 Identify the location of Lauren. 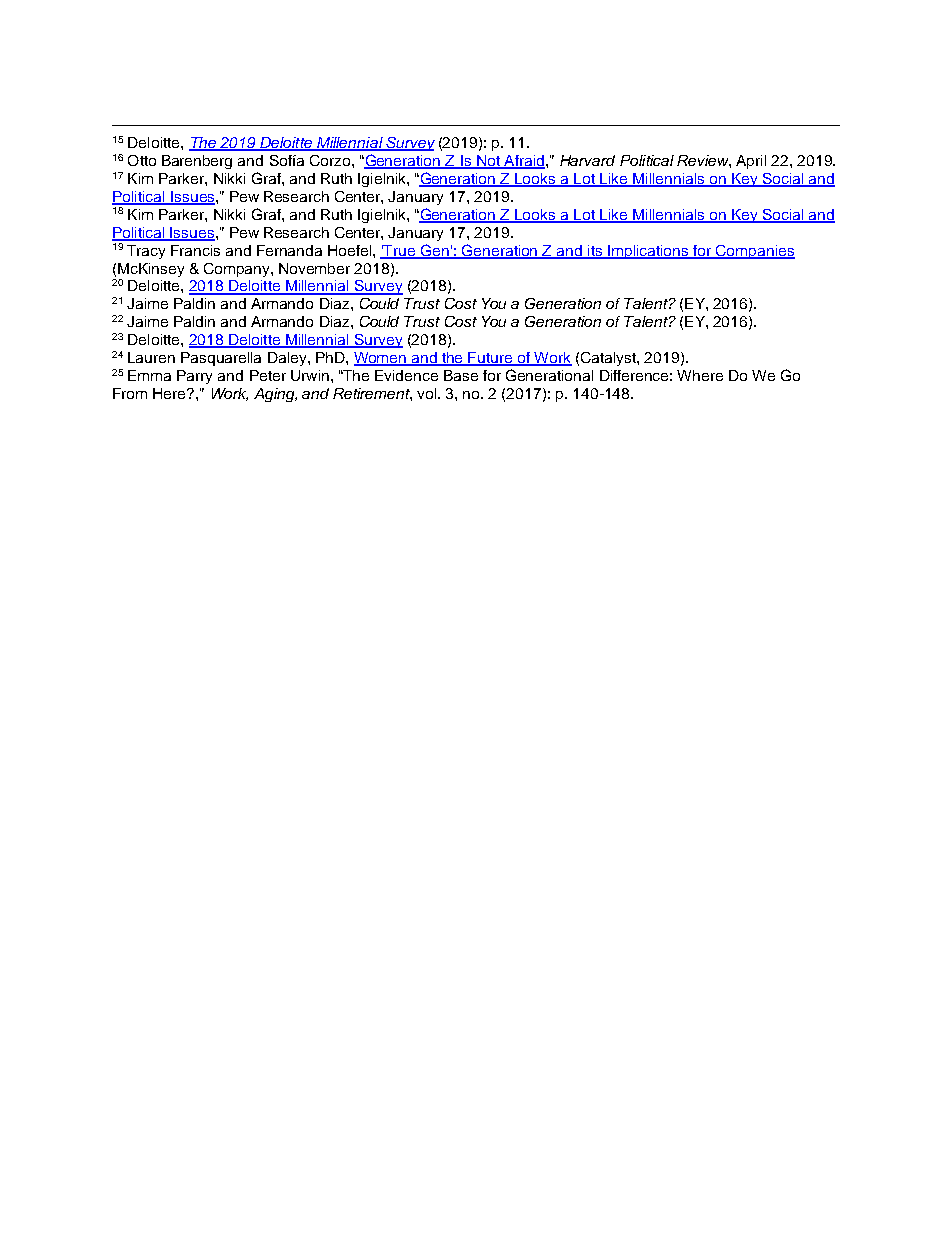
(151, 357).
